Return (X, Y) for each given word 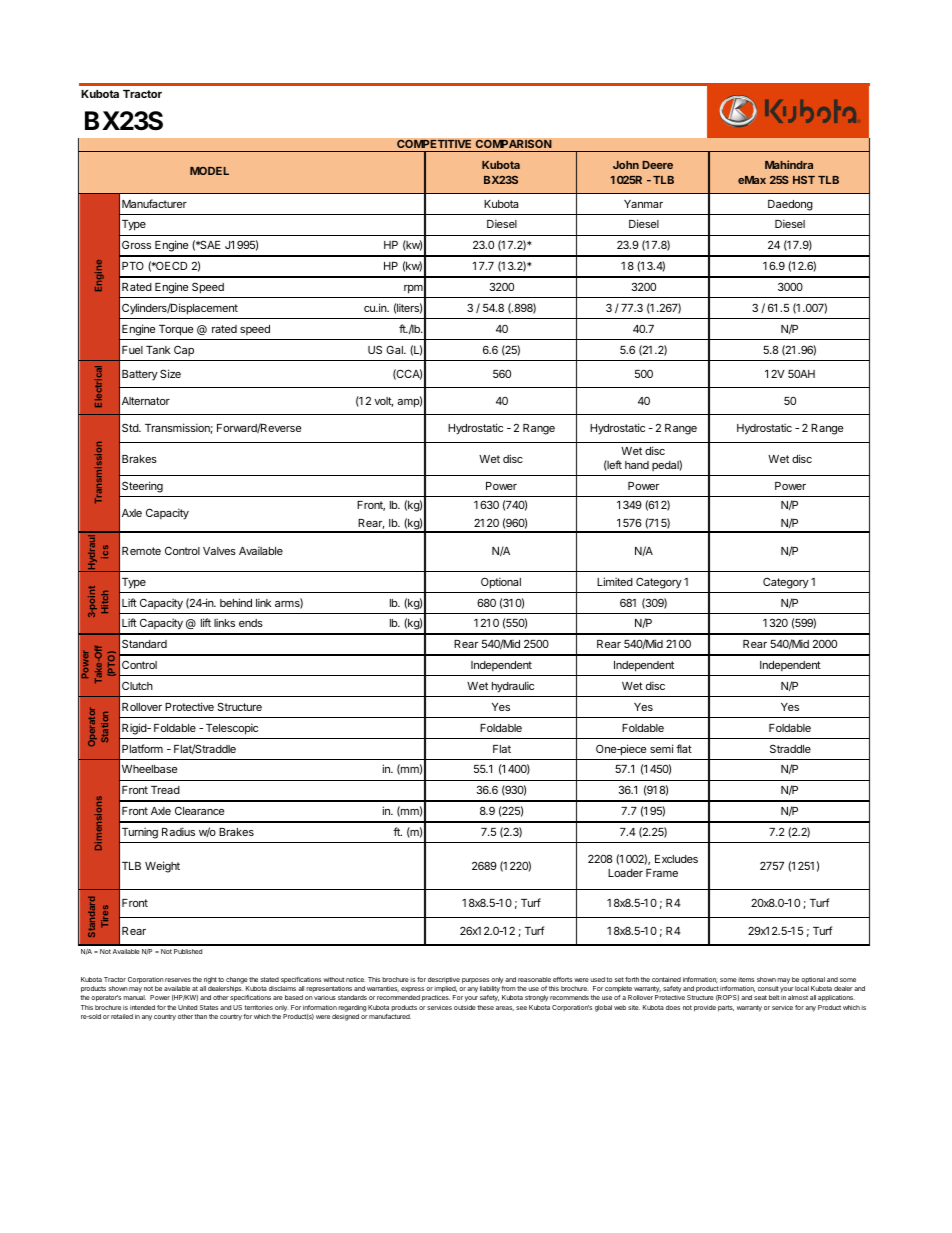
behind (236, 602)
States (209, 1007)
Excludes (676, 859)
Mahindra (789, 164)
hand (637, 465)
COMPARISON (513, 143)
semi (661, 748)
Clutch (137, 685)
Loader (625, 873)
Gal (395, 349)
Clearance (199, 810)
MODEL (209, 171)
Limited (615, 581)
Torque (176, 330)
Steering (142, 487)
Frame (662, 873)
